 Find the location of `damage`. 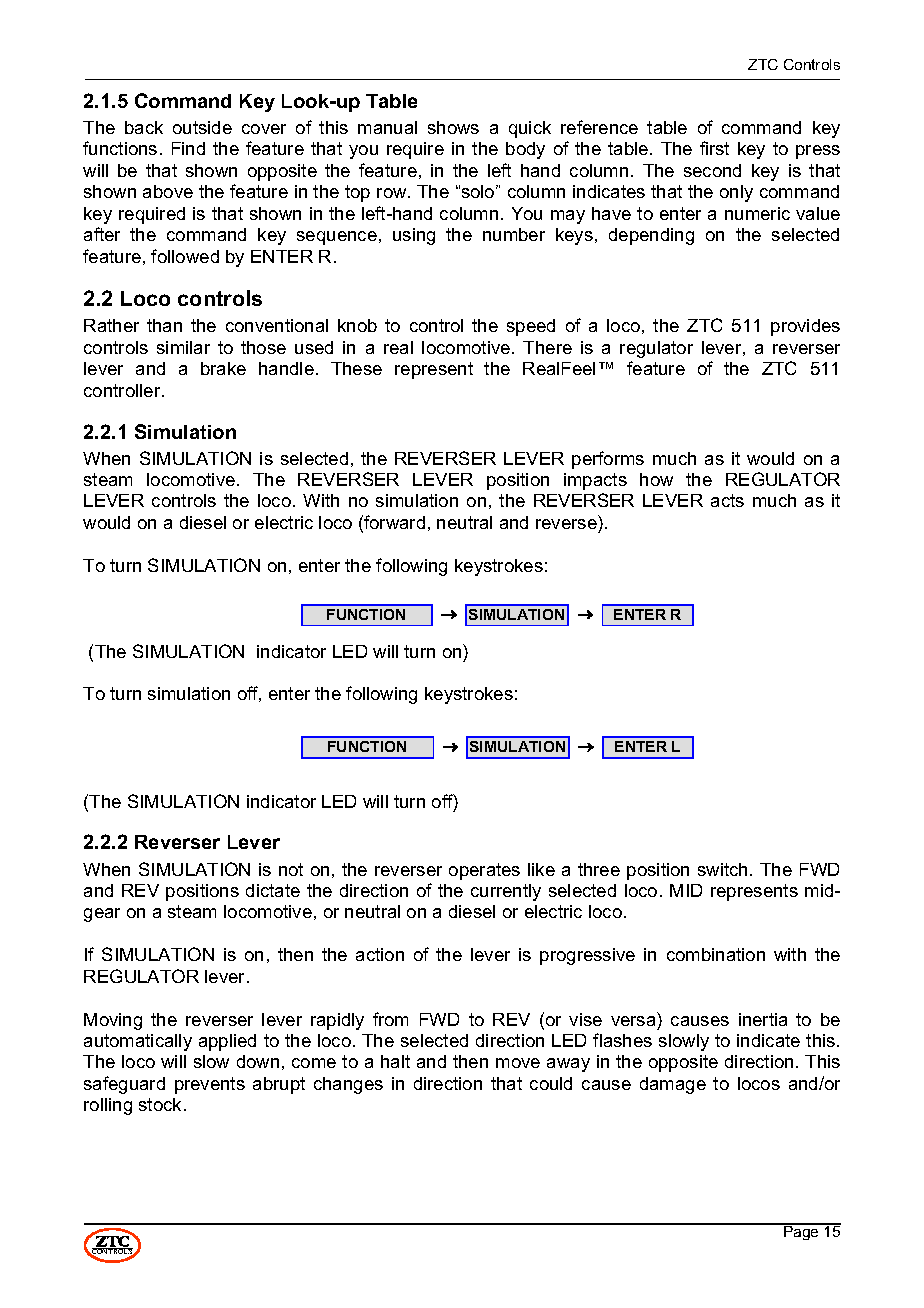

damage is located at coordinates (673, 1085).
